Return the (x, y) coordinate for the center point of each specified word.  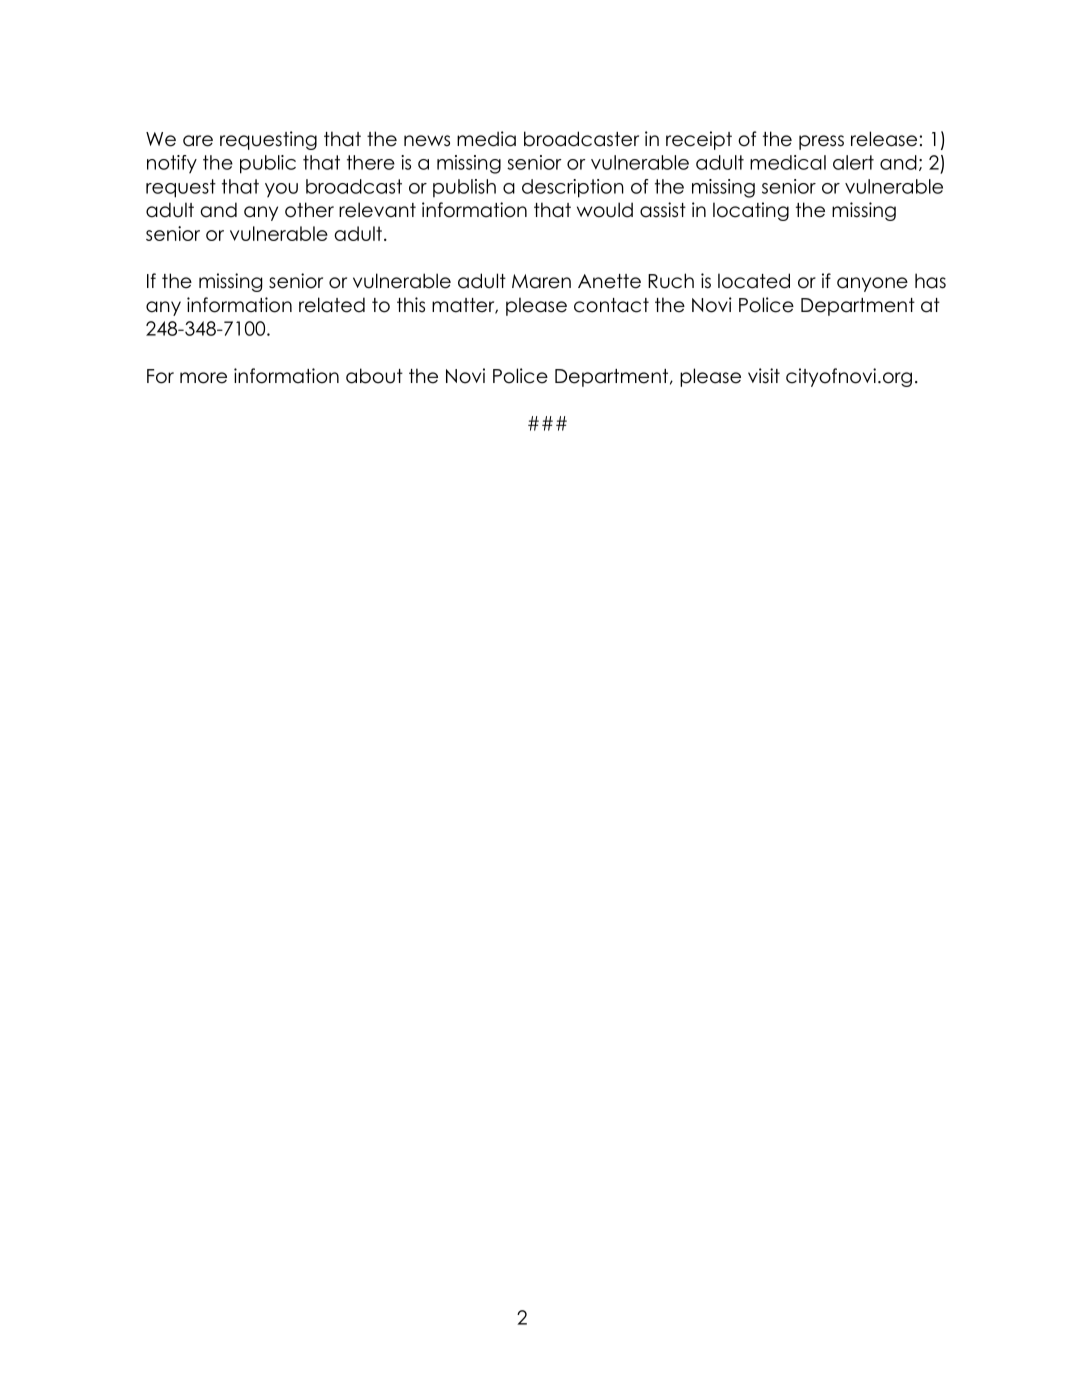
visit (764, 376)
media (486, 139)
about (374, 376)
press (821, 142)
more (203, 378)
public (268, 164)
